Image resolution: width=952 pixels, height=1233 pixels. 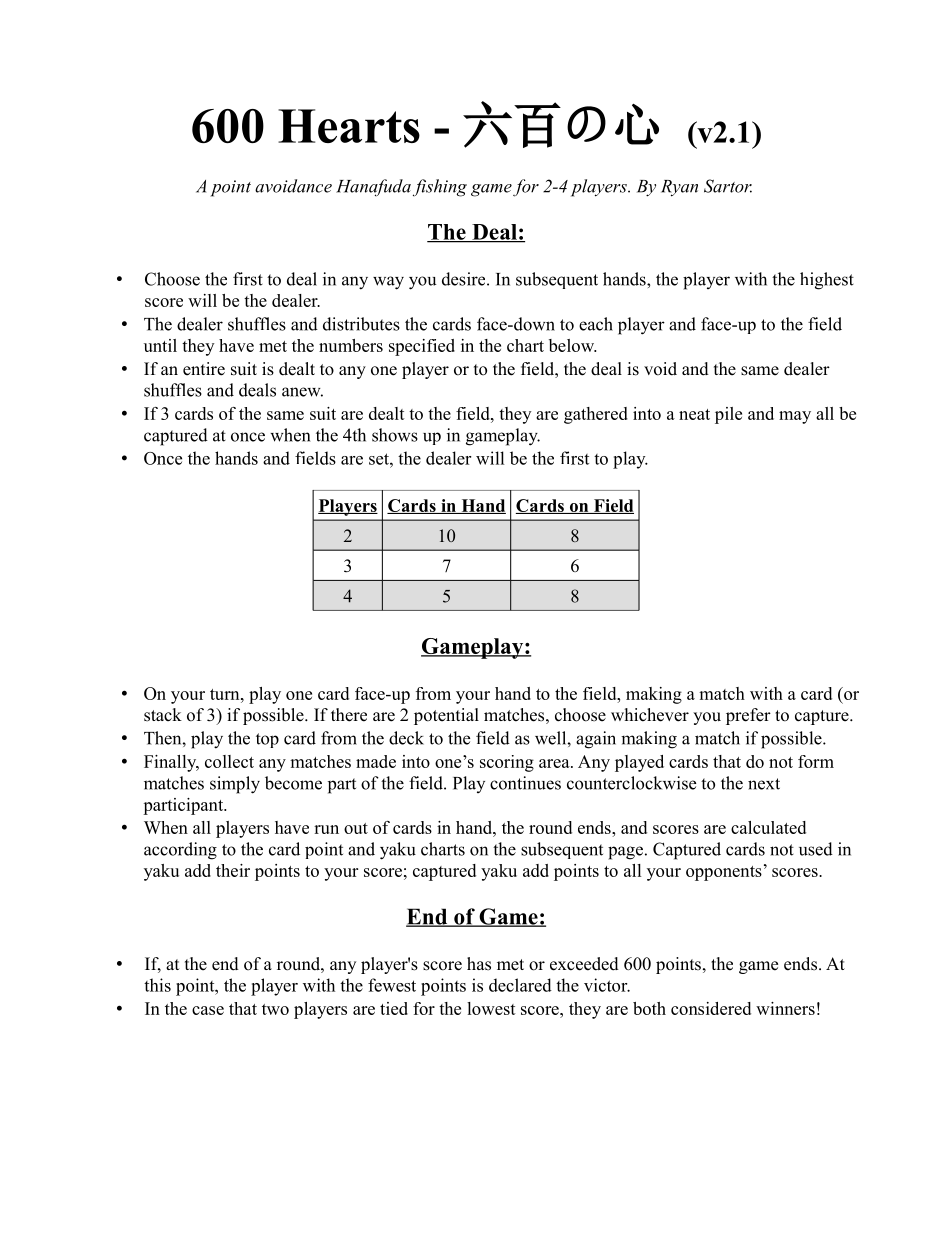 I want to click on declared, so click(x=520, y=985).
